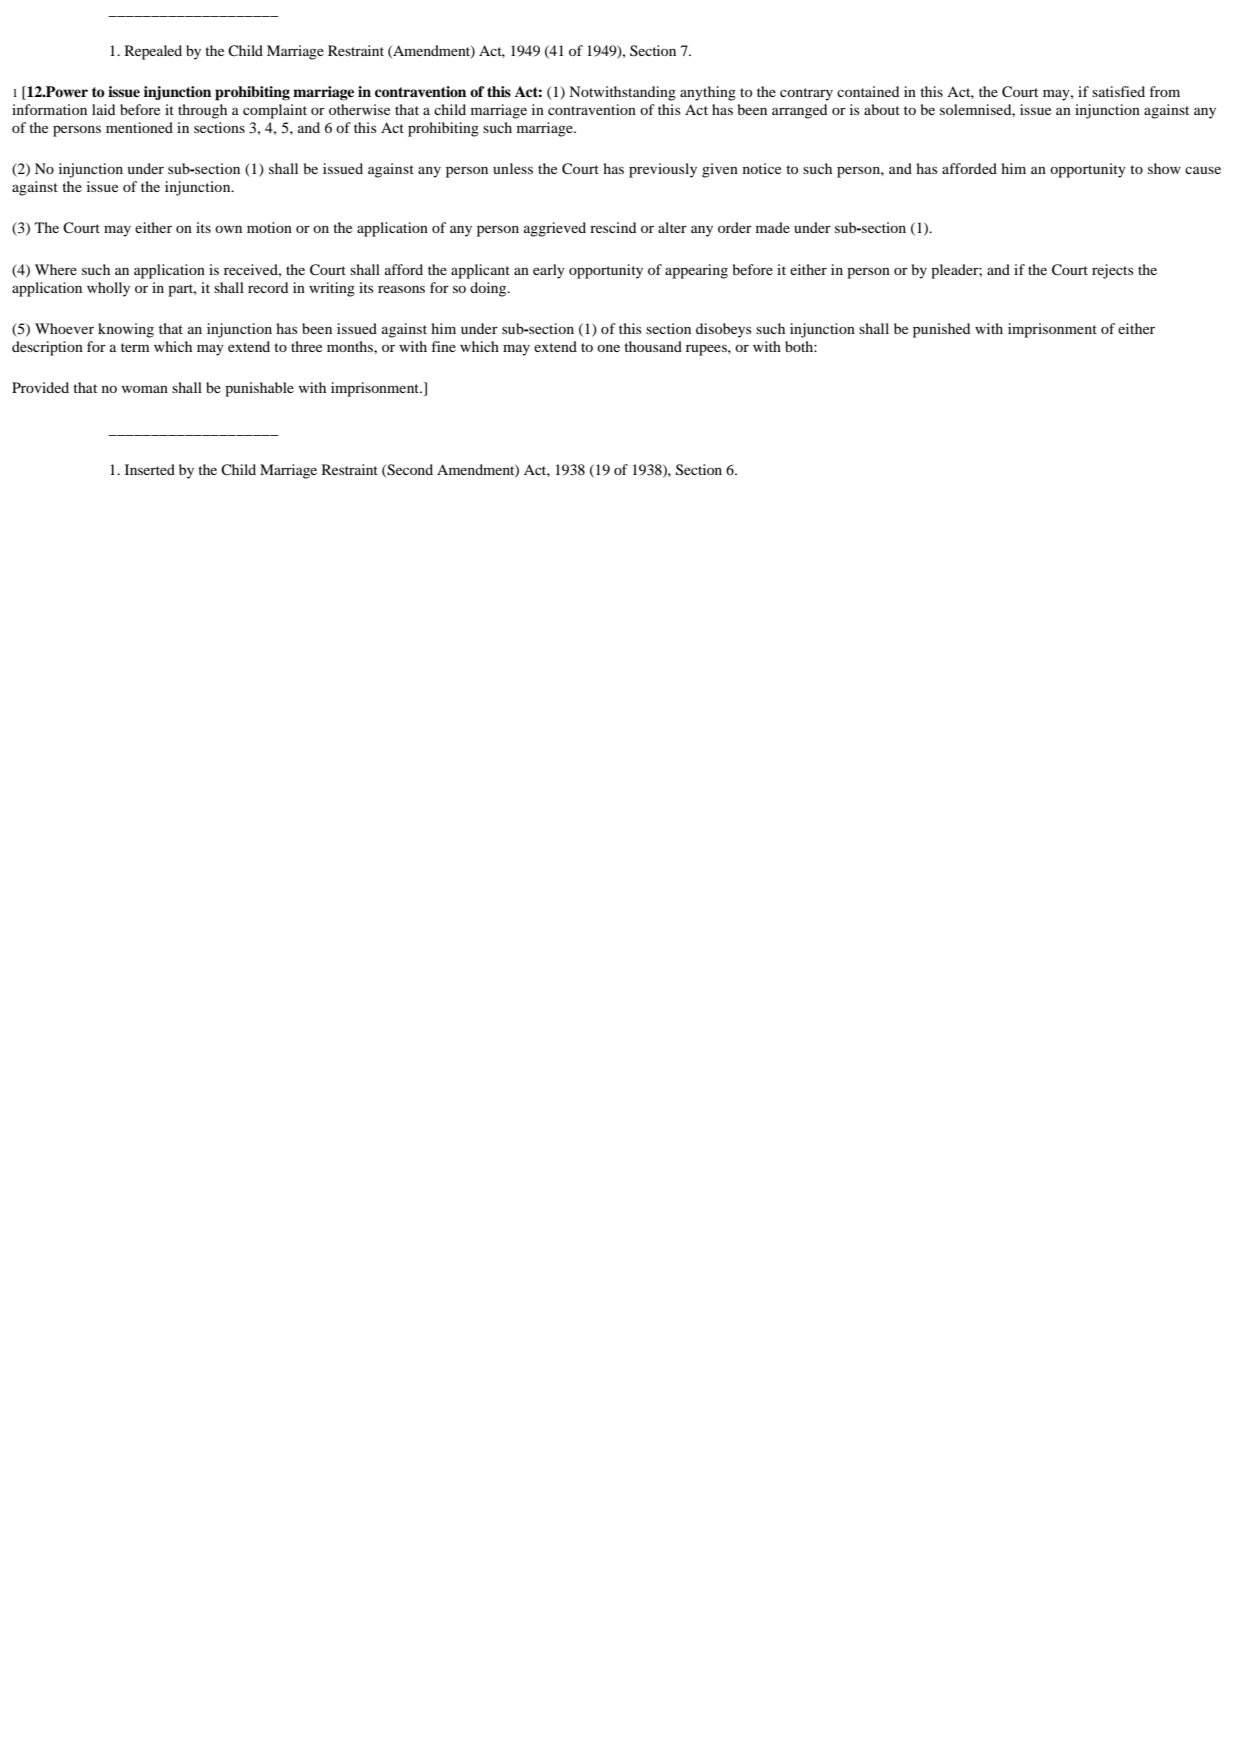 Image resolution: width=1239 pixels, height=1753 pixels. Describe the element at coordinates (150, 469) in the screenshot. I see `Inserted` at that location.
